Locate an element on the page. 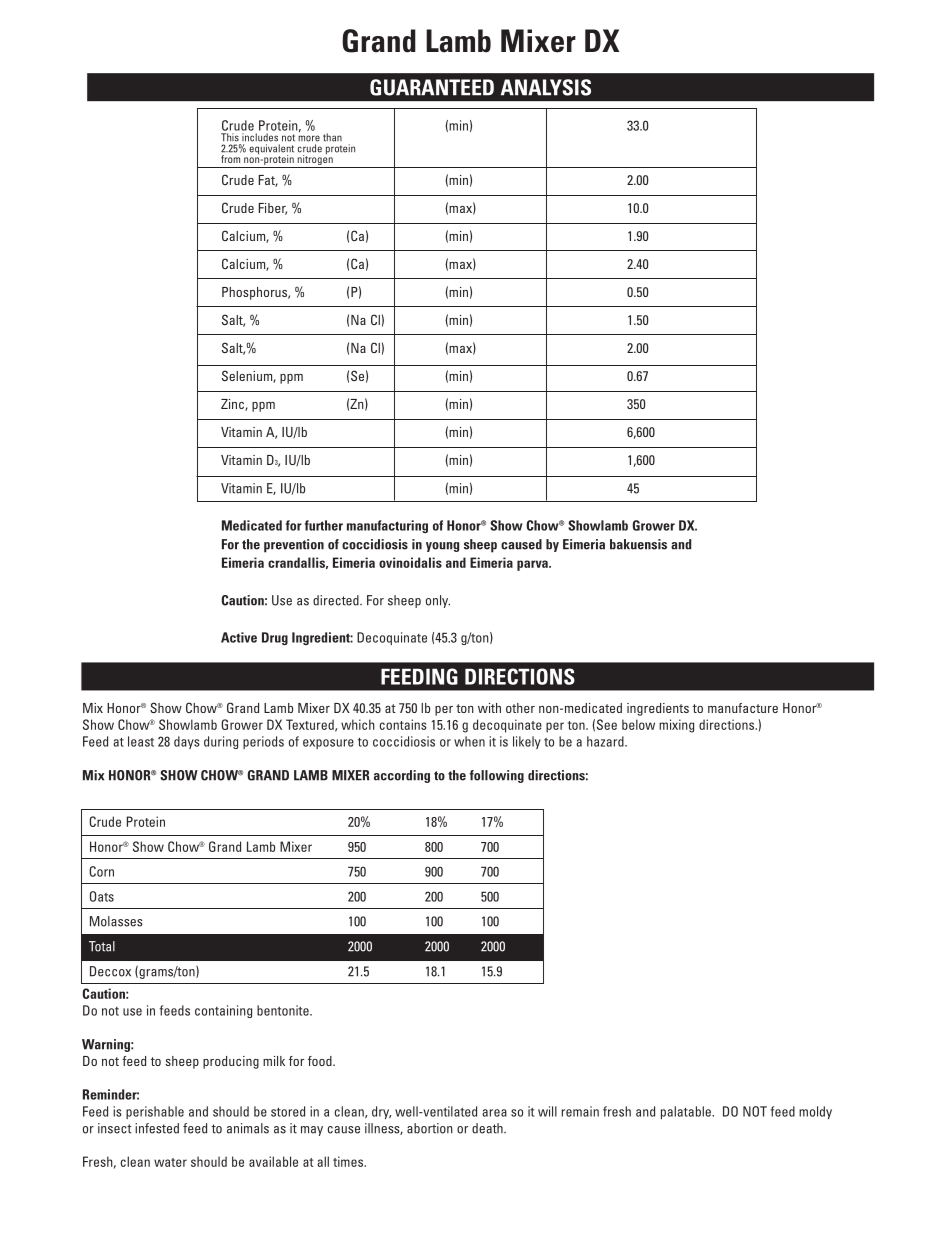  manufacture is located at coordinates (743, 708).
